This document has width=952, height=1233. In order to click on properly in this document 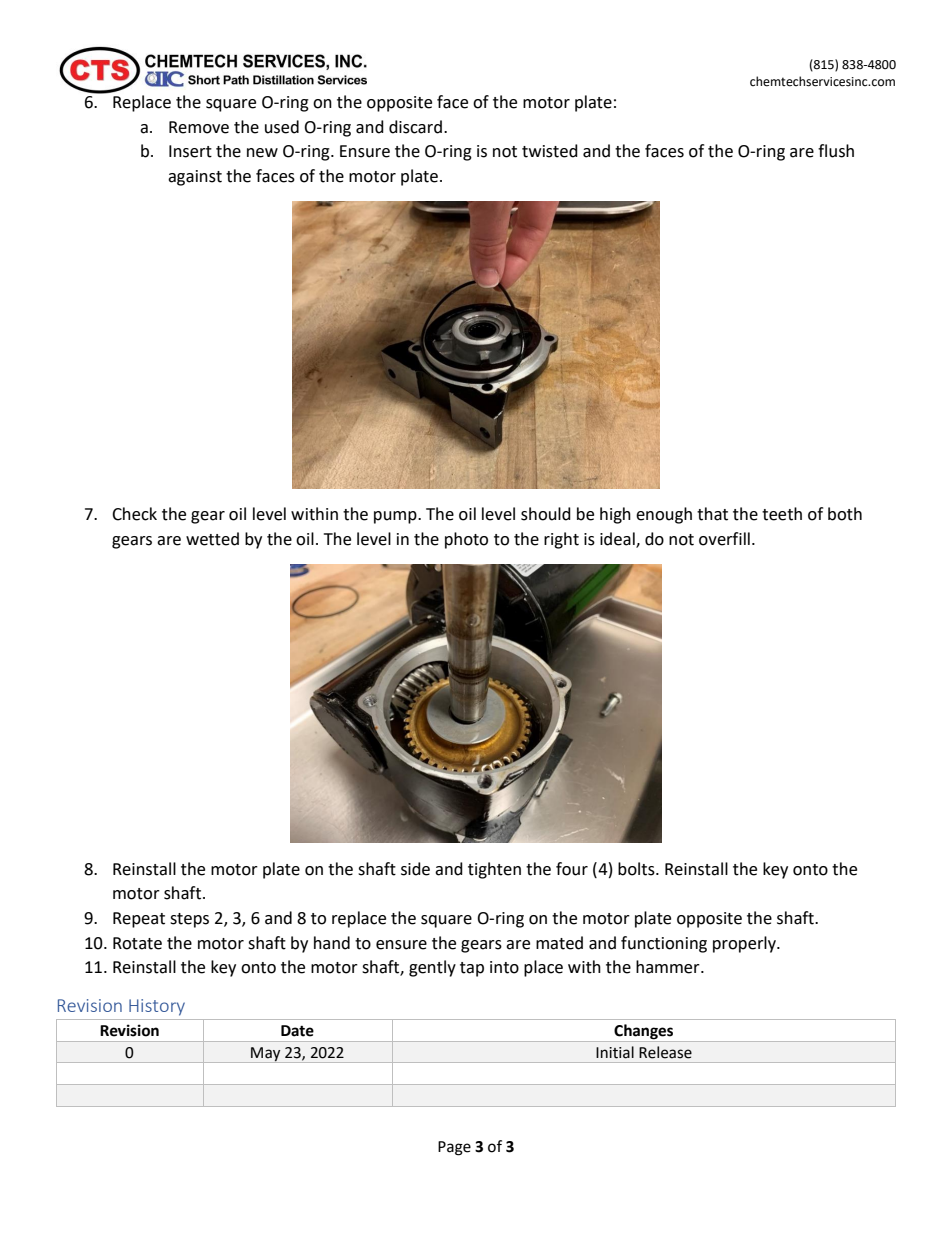, I will do `click(745, 944)`.
